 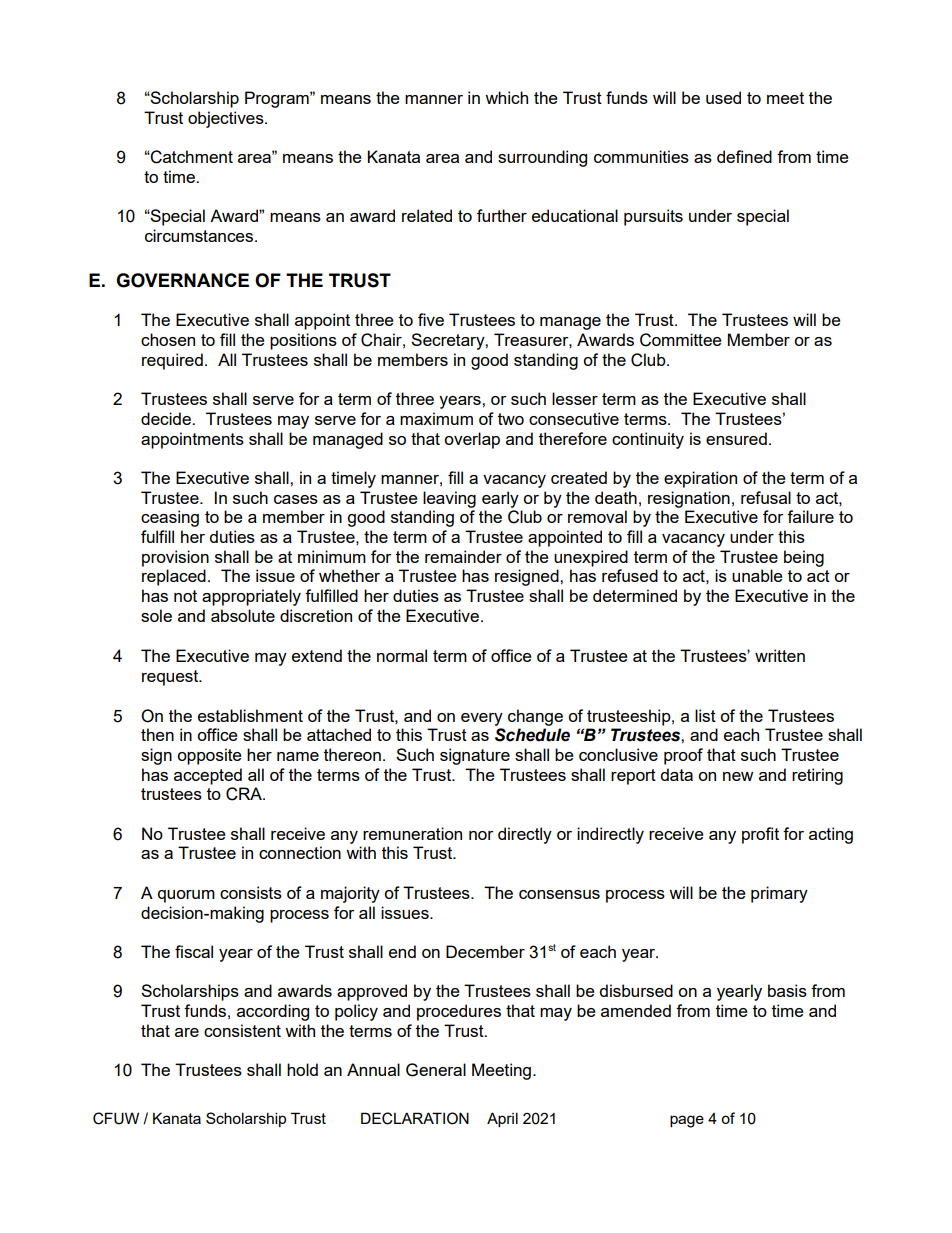 What do you see at coordinates (302, 1069) in the image?
I see `hold` at bounding box center [302, 1069].
